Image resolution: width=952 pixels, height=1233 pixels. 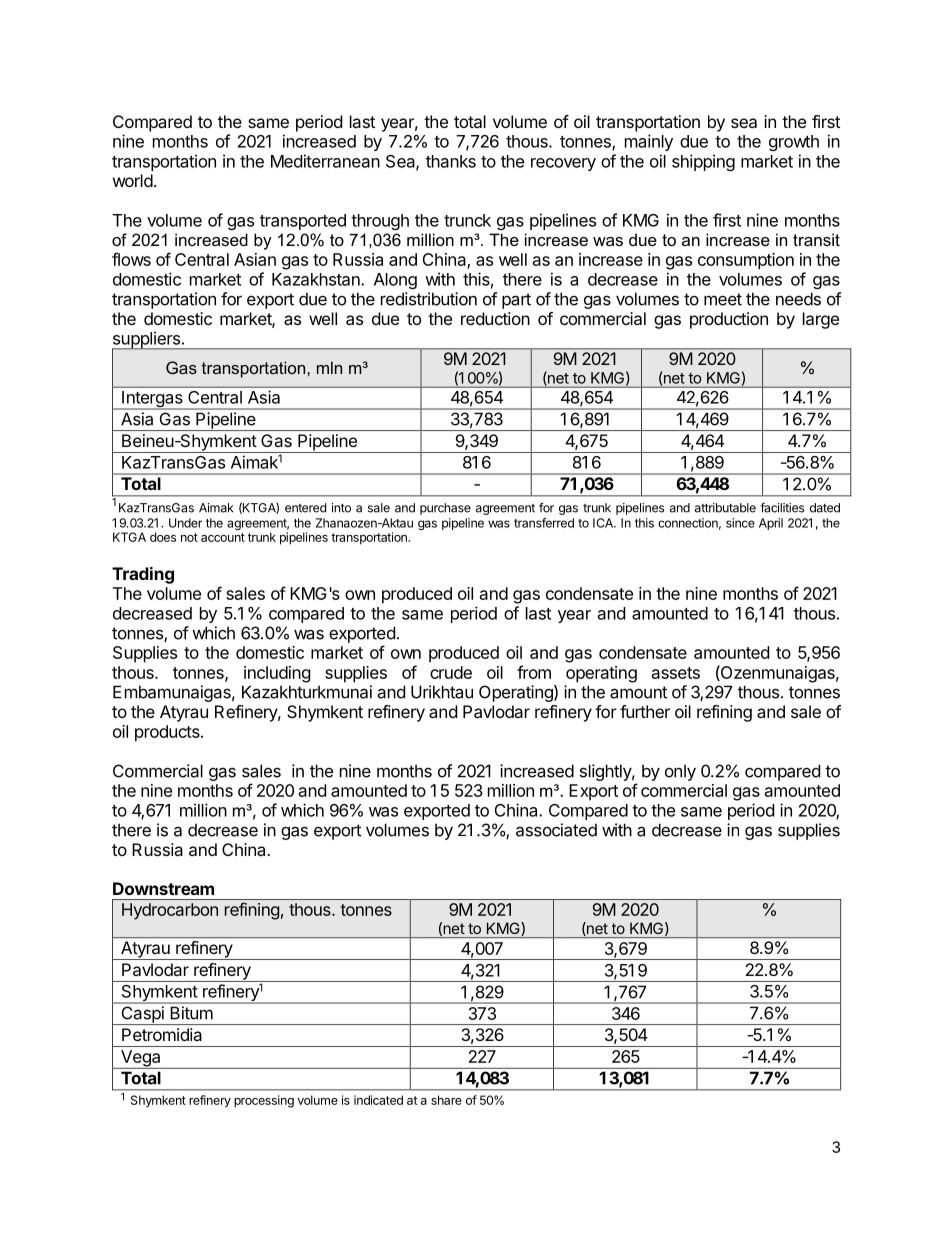 I want to click on share, so click(x=446, y=1100).
